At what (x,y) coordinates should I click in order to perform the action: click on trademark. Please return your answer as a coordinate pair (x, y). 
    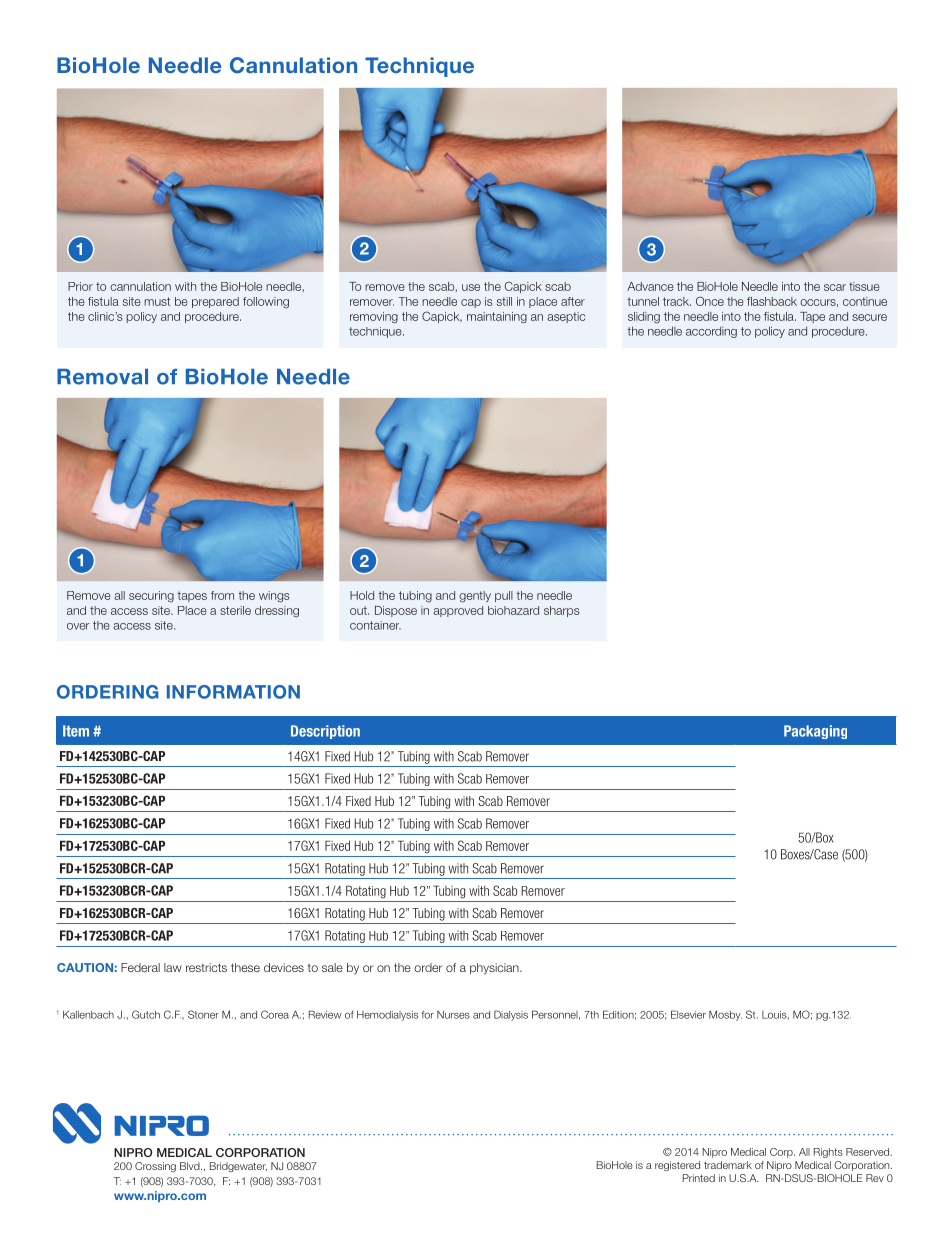
    Looking at the image, I should click on (728, 1165).
